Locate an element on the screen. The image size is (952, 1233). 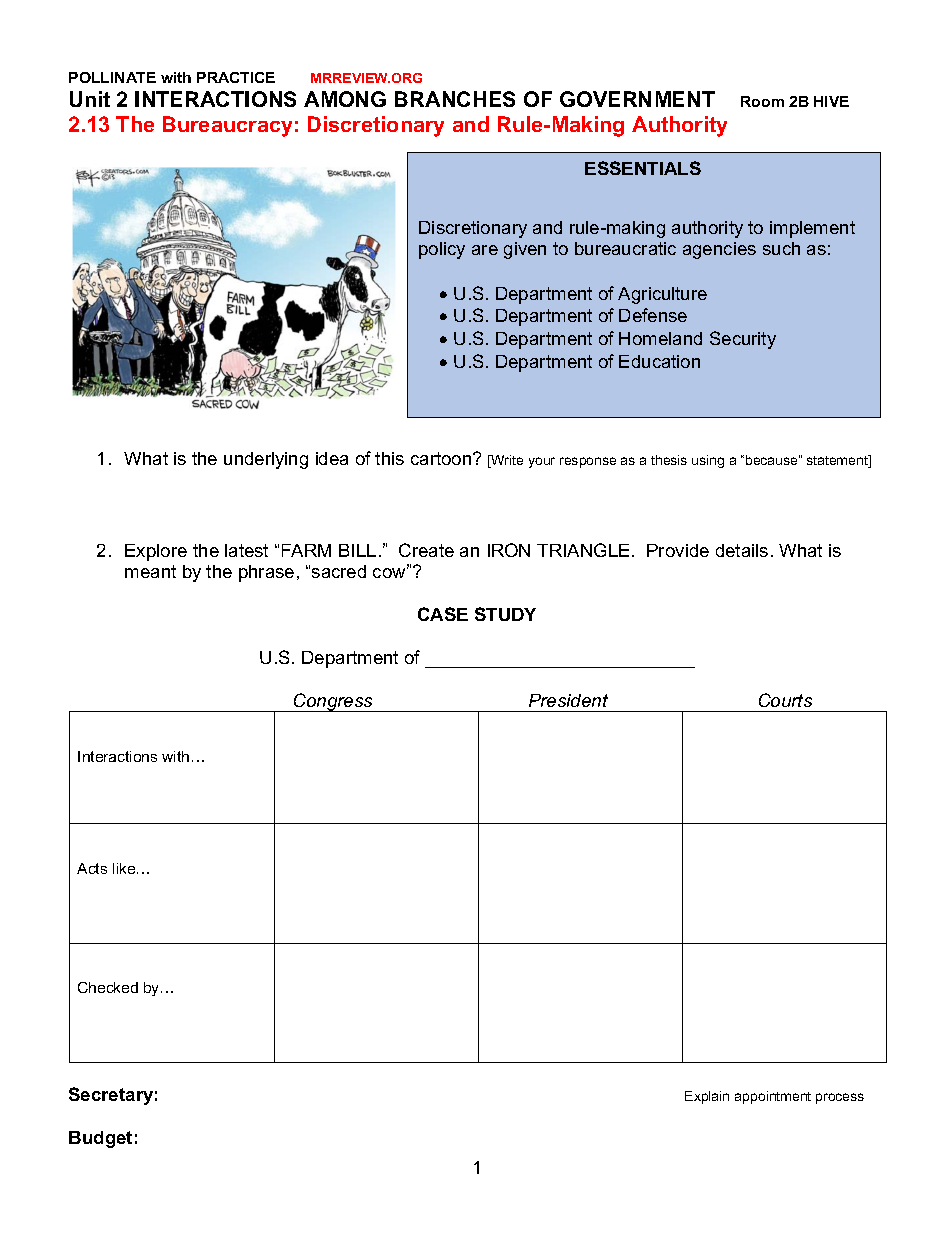
Courts is located at coordinates (785, 700).
